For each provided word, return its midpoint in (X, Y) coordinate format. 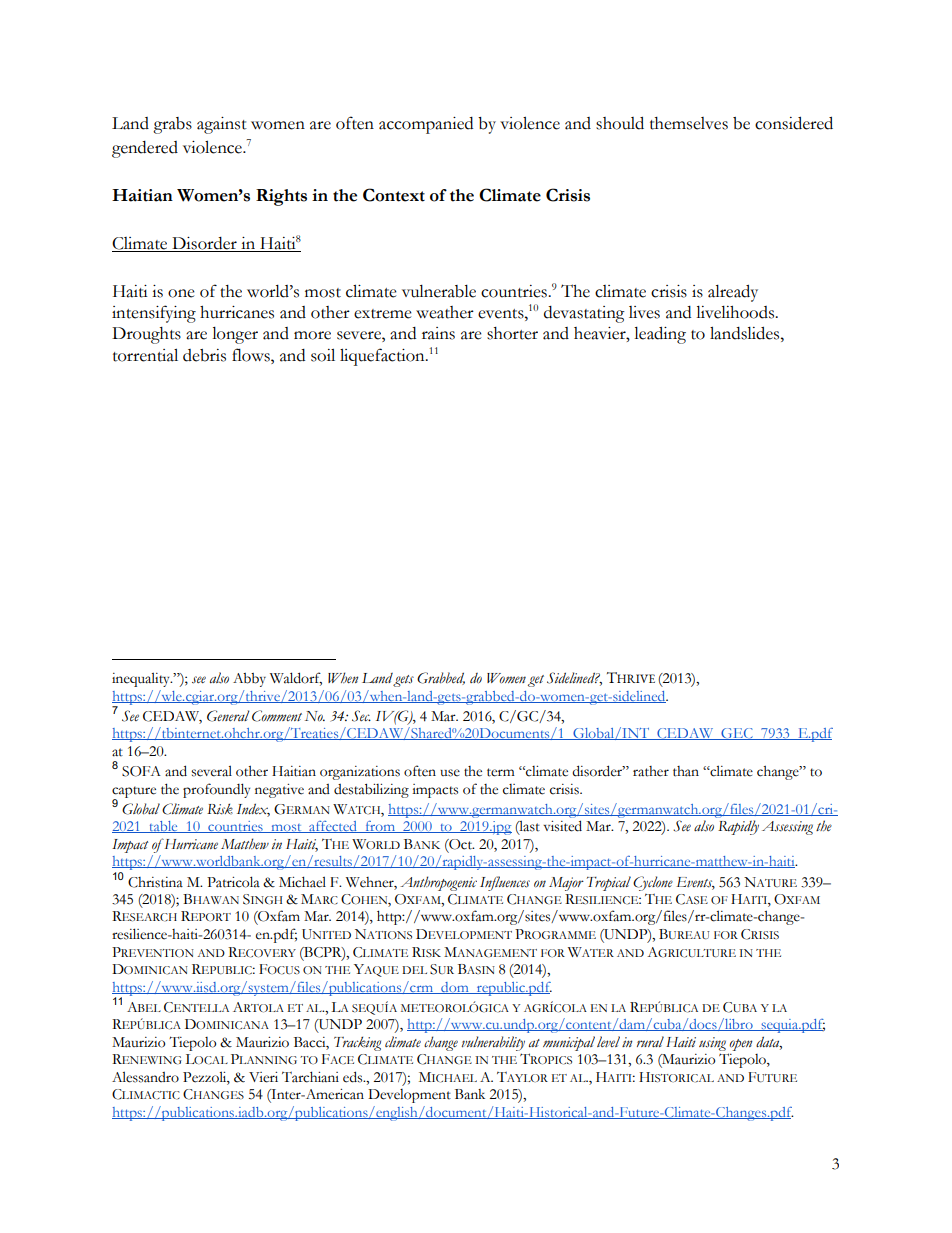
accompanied (426, 125)
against (222, 125)
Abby (249, 680)
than (686, 771)
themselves (689, 123)
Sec (361, 716)
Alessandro (145, 1077)
